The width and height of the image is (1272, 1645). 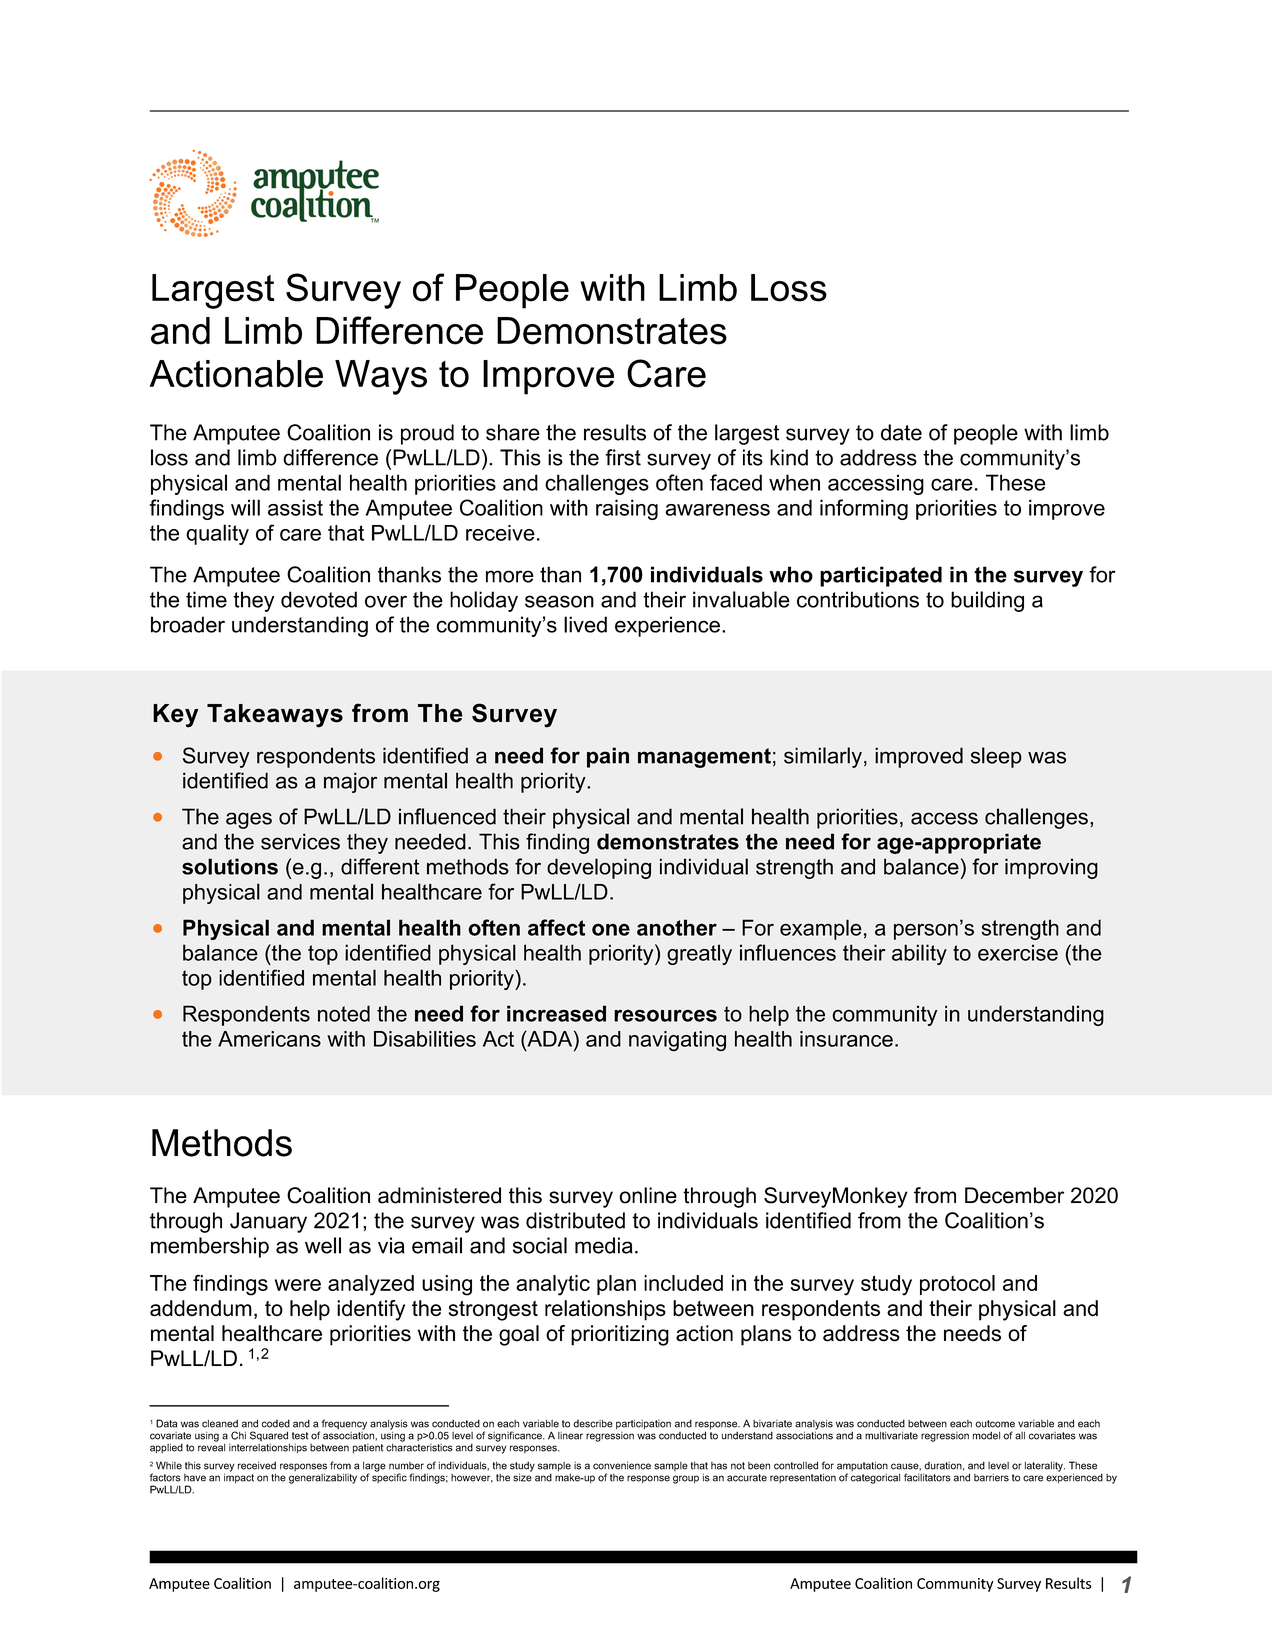 I want to click on first, so click(x=623, y=457).
